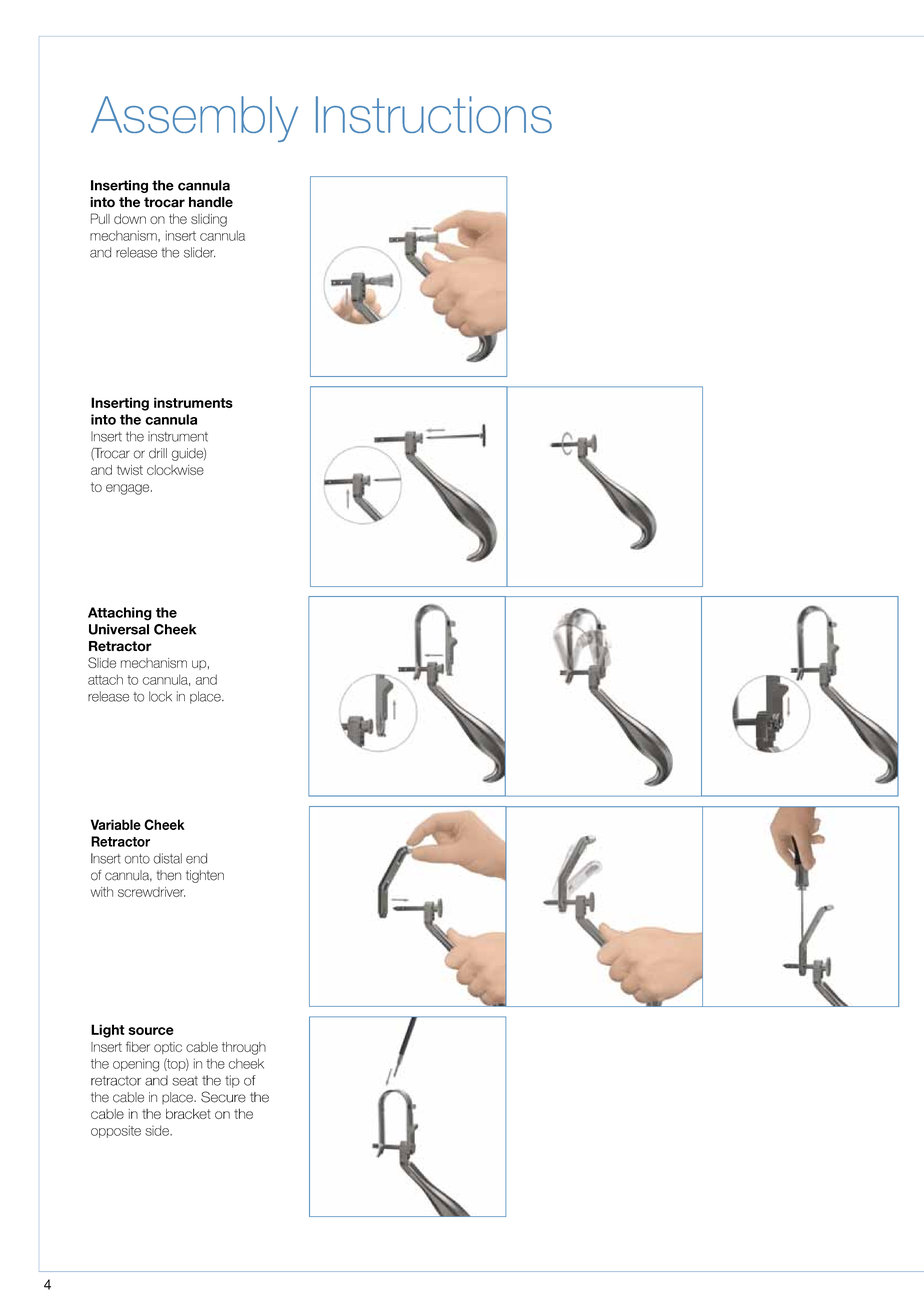 This image has height=1308, width=924. I want to click on engage, so click(129, 489).
